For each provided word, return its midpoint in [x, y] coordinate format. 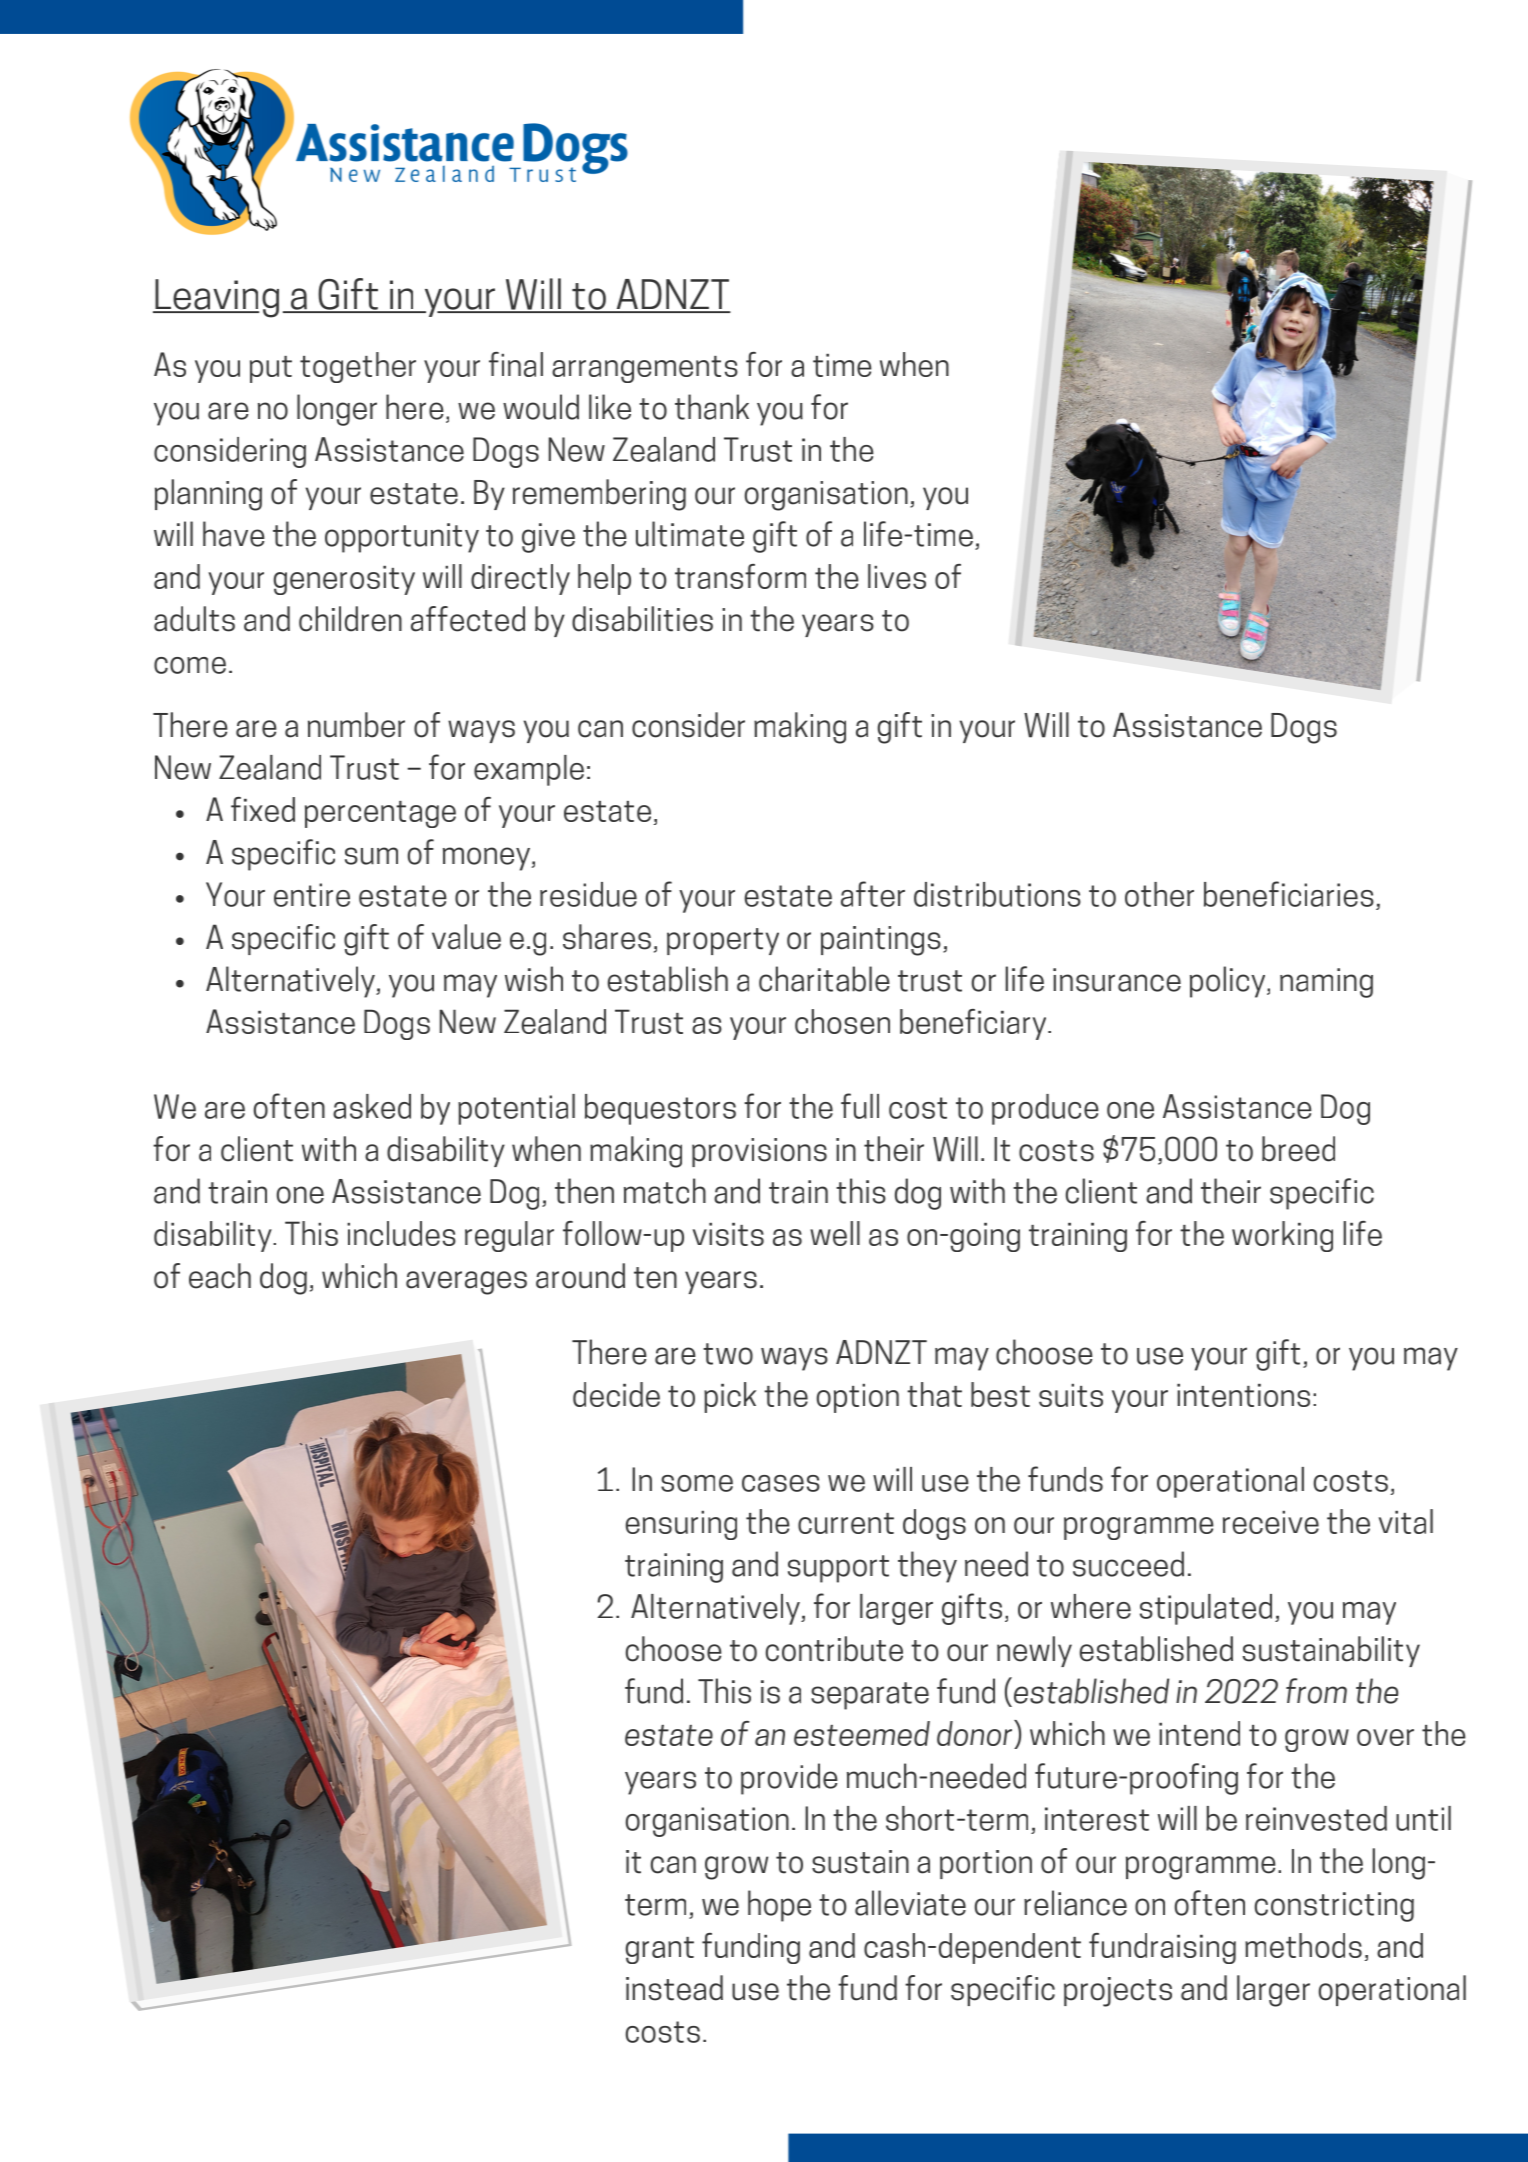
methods [1303, 1945]
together [358, 367]
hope [779, 1906]
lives [897, 576]
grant [660, 1950]
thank [712, 407]
